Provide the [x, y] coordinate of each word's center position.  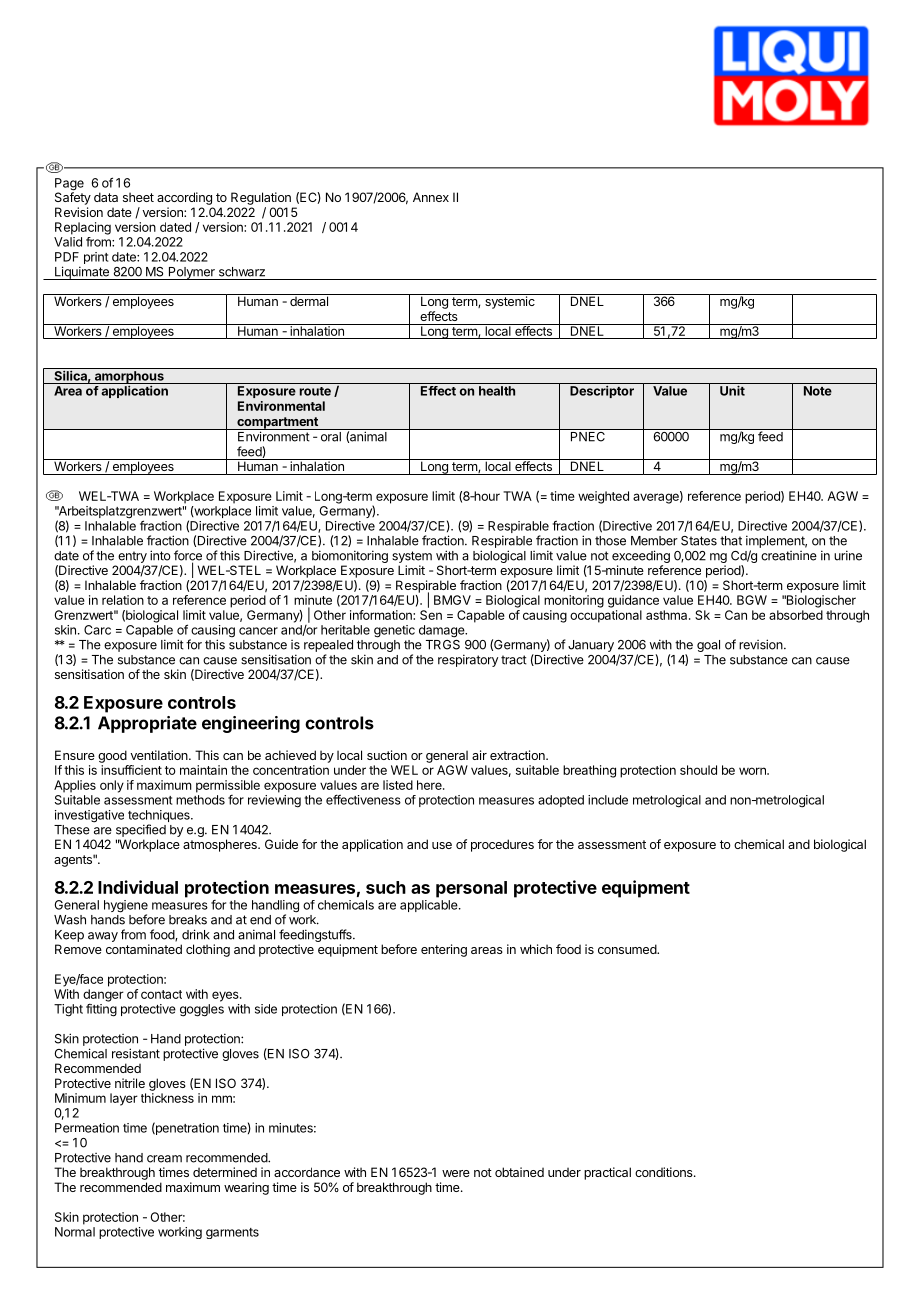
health [497, 391]
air [479, 755]
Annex [431, 197]
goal [708, 646]
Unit [732, 390]
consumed [628, 949]
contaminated [144, 949]
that [731, 541]
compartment [277, 423]
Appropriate [147, 724]
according [184, 198]
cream [164, 1159]
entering [444, 950]
